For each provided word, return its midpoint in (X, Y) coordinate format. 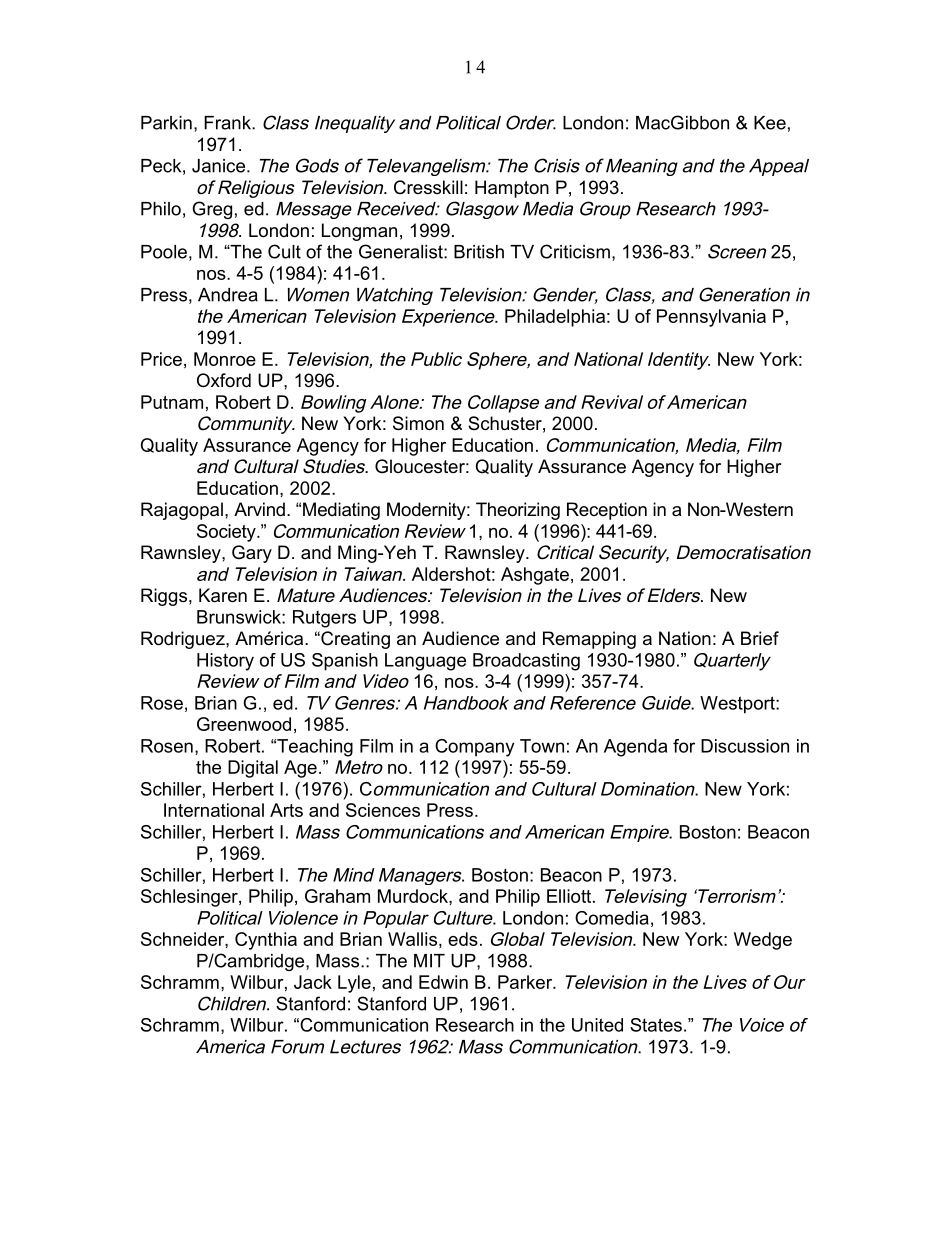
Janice (220, 166)
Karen (223, 595)
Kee (770, 123)
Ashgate (535, 576)
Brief (760, 638)
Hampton (512, 189)
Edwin (443, 982)
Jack (313, 982)
